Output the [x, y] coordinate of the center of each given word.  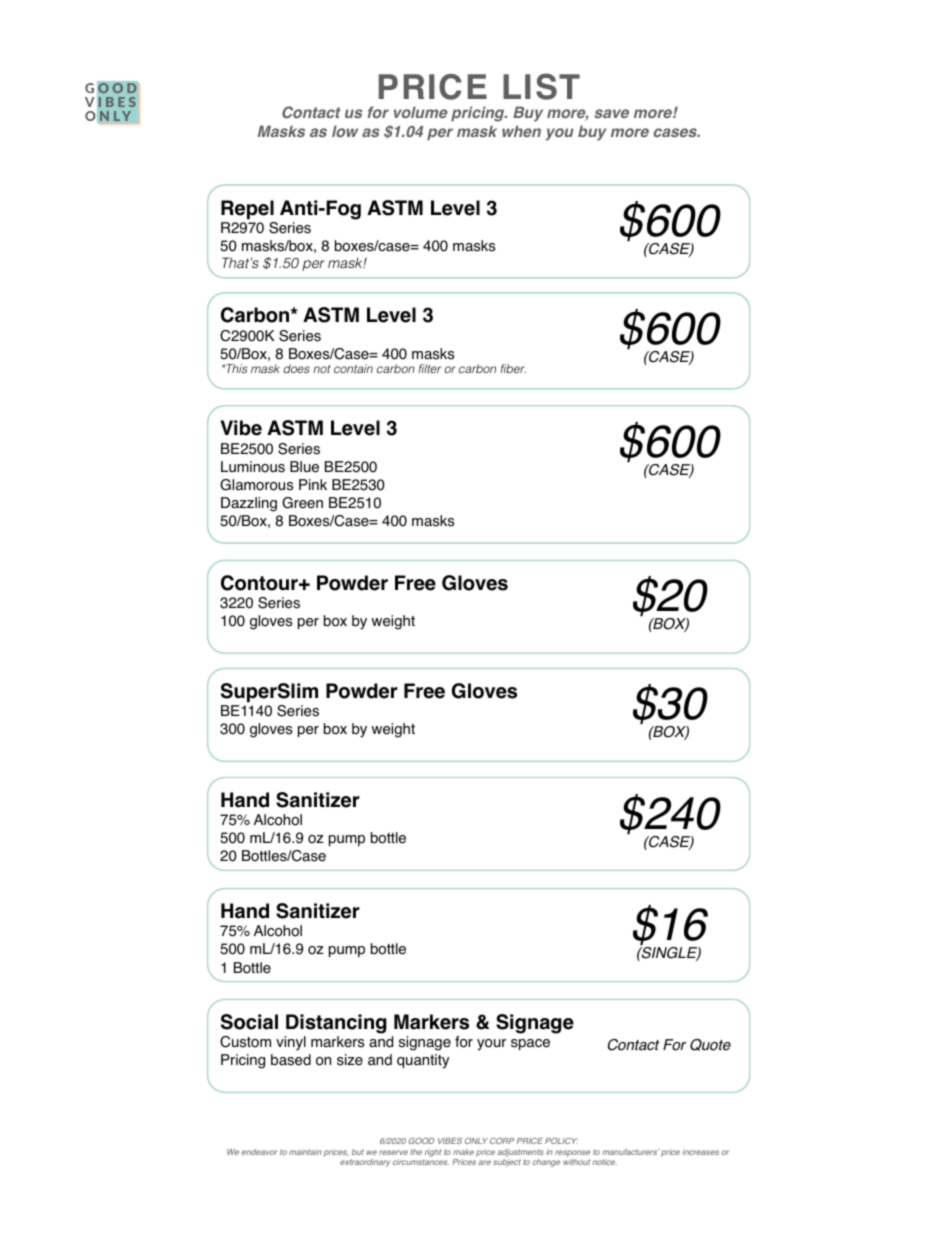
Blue [304, 467]
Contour [260, 583]
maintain [305, 1152]
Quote [710, 1045]
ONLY [476, 1141]
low [345, 131]
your [491, 1045]
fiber [513, 368]
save [611, 113]
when [521, 131]
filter [429, 368]
